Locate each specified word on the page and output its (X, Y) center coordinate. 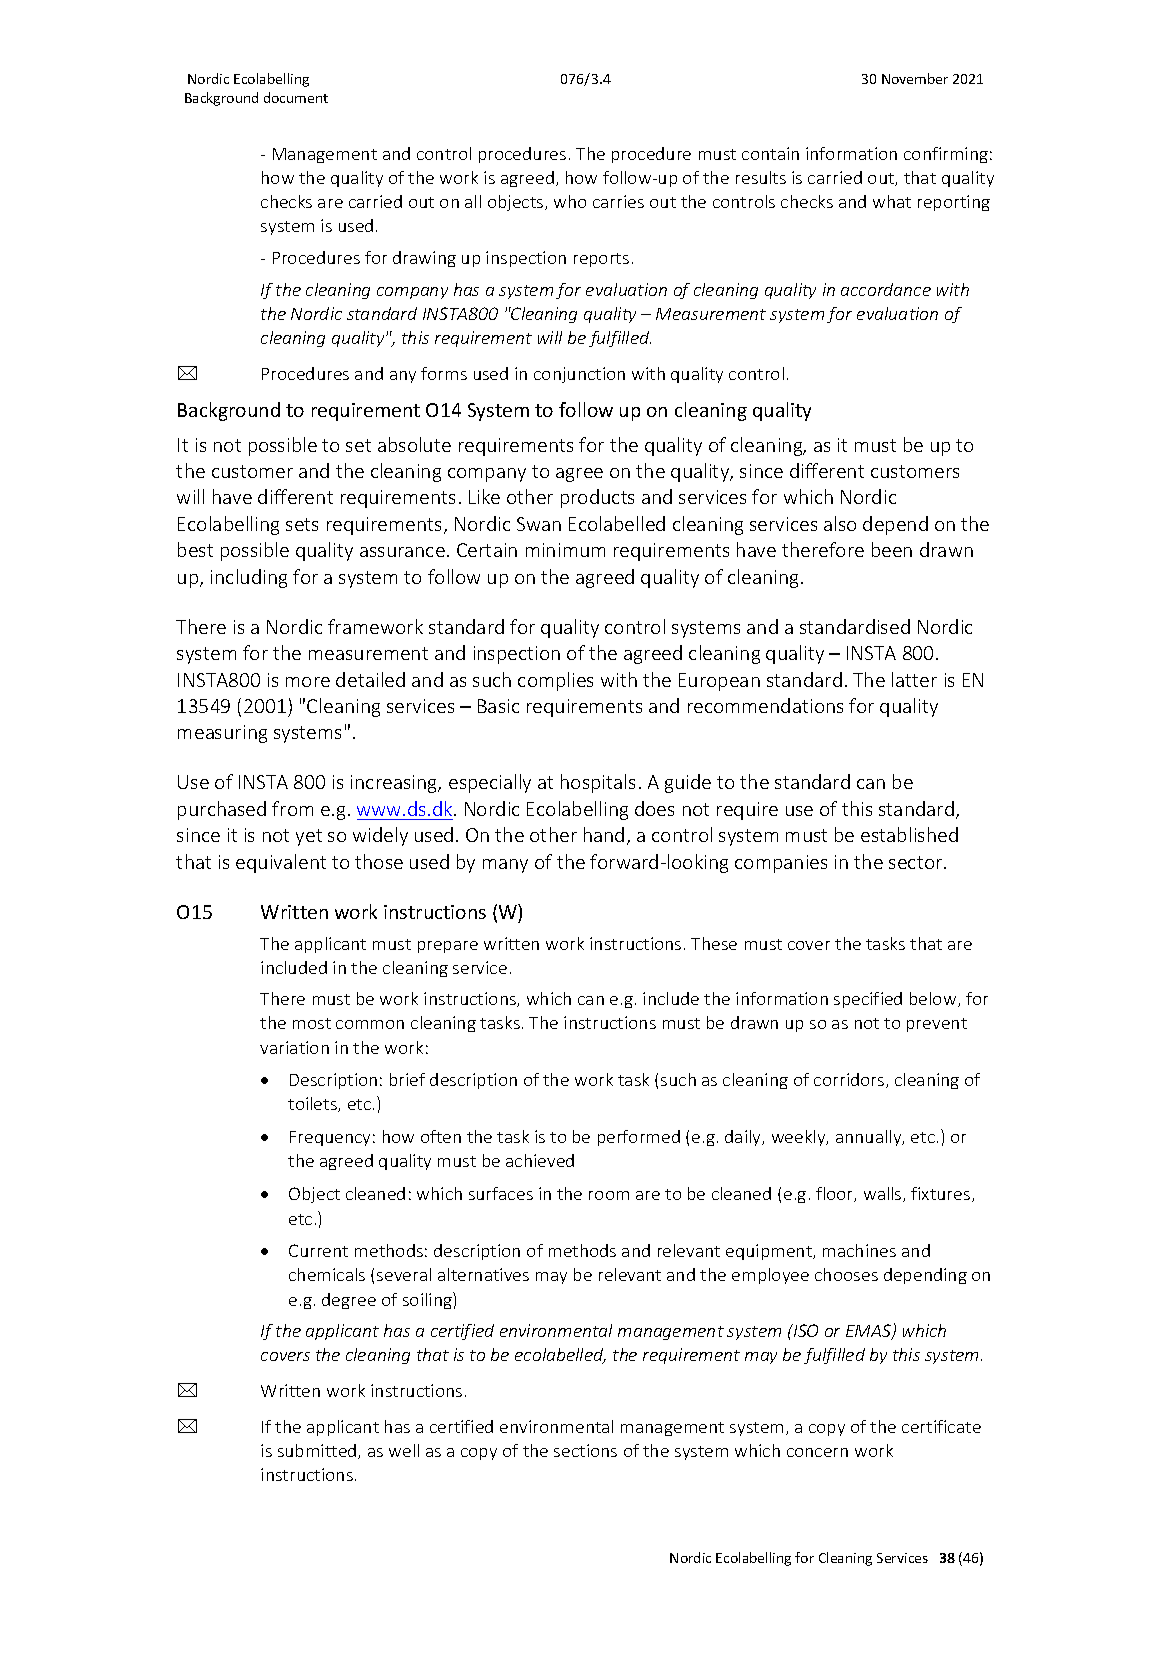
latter (914, 679)
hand (604, 834)
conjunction (579, 375)
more (308, 682)
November (915, 78)
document (296, 97)
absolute (414, 444)
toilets (313, 1104)
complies (555, 681)
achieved (540, 1160)
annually (870, 1138)
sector (917, 862)
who (570, 201)
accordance (886, 289)
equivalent (281, 863)
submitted (318, 1451)
